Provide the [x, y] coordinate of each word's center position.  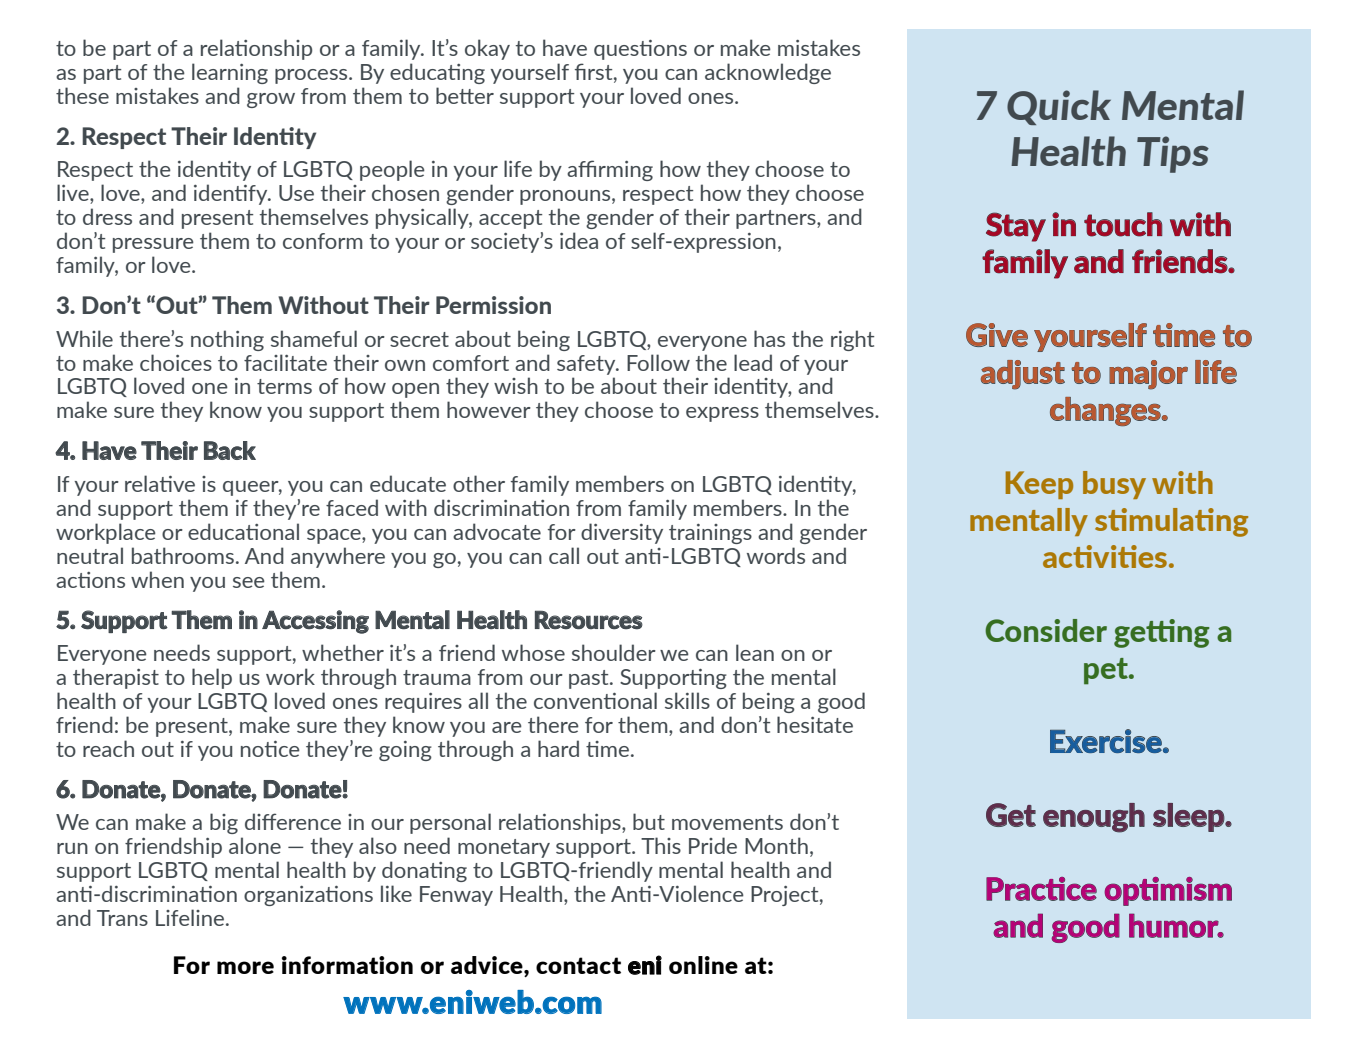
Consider [1046, 630]
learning [230, 73]
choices [176, 362]
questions [640, 50]
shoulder [614, 652]
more [245, 967]
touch [1123, 224]
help [212, 678]
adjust [1023, 375]
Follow [658, 362]
